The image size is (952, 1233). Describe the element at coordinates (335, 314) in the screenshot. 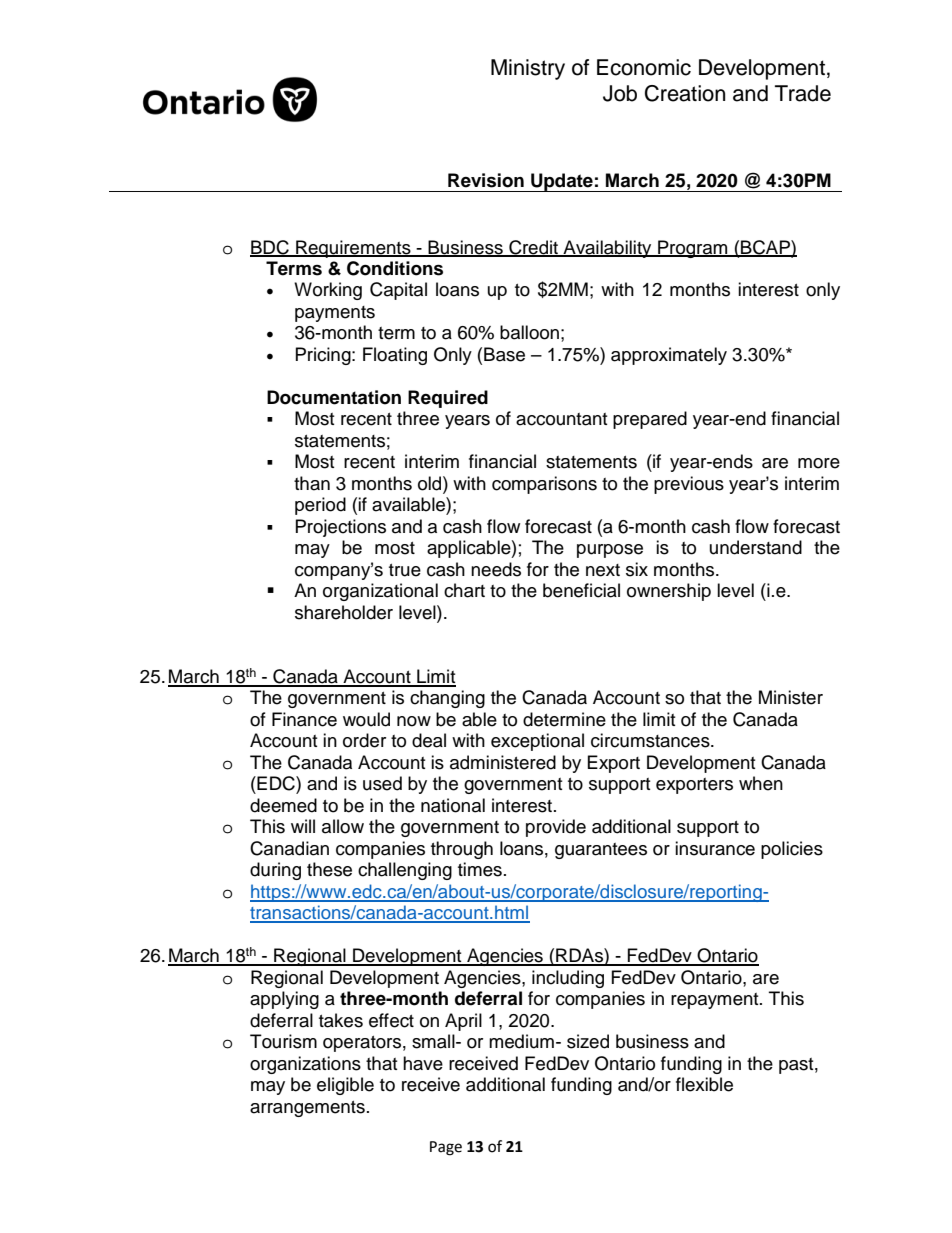

I see `payments` at that location.
